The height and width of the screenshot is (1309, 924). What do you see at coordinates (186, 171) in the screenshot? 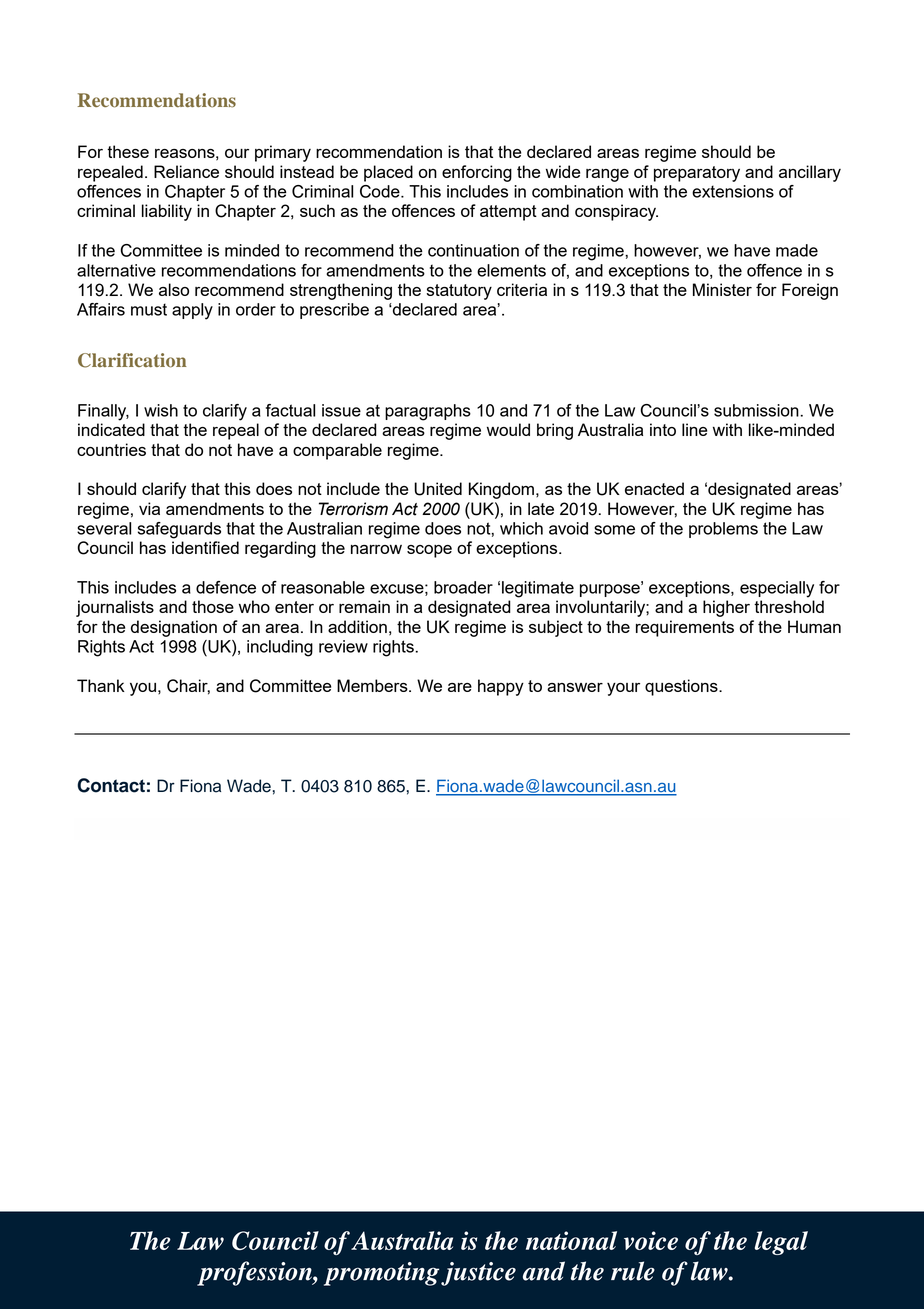
I see `Reliance` at bounding box center [186, 171].
